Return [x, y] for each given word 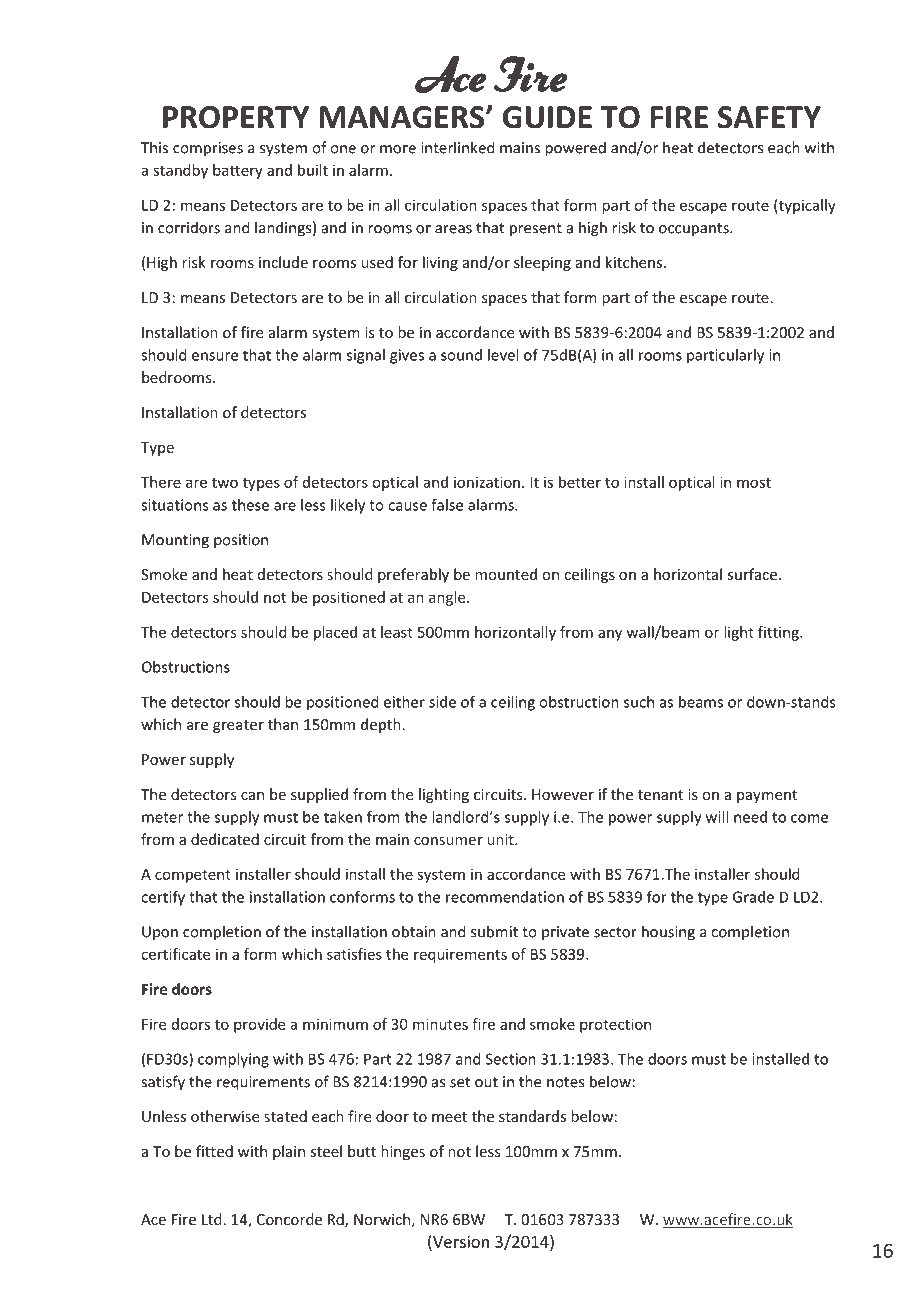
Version [460, 1241]
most [754, 482]
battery [238, 171]
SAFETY [769, 117]
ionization [487, 482]
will [717, 817]
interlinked [458, 147]
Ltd [212, 1219]
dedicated [225, 839]
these [250, 505]
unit [501, 839]
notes [565, 1082]
